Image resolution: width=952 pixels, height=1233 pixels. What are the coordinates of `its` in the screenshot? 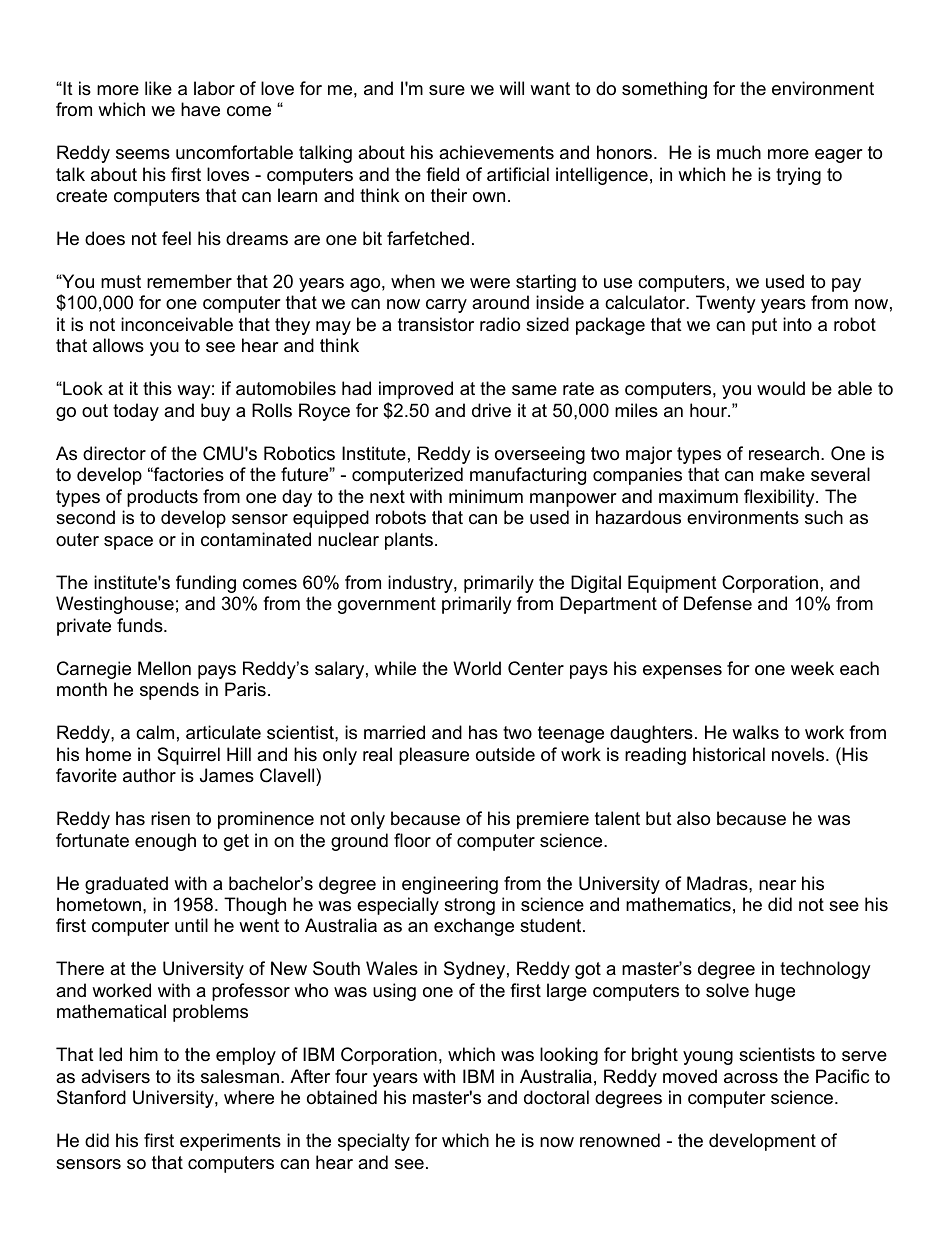 It's located at (186, 1076).
